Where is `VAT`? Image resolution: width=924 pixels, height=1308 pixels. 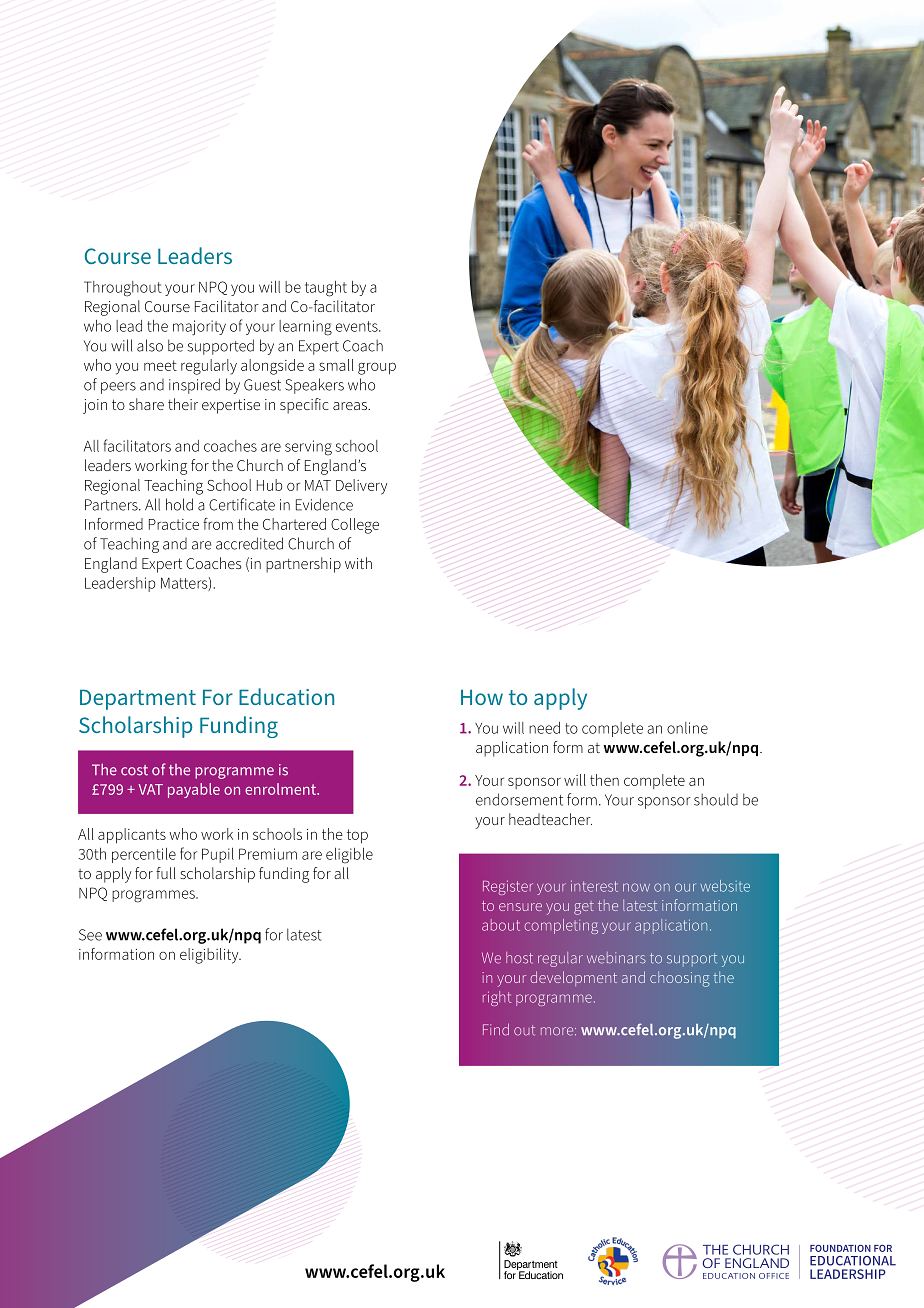
VAT is located at coordinates (150, 789).
